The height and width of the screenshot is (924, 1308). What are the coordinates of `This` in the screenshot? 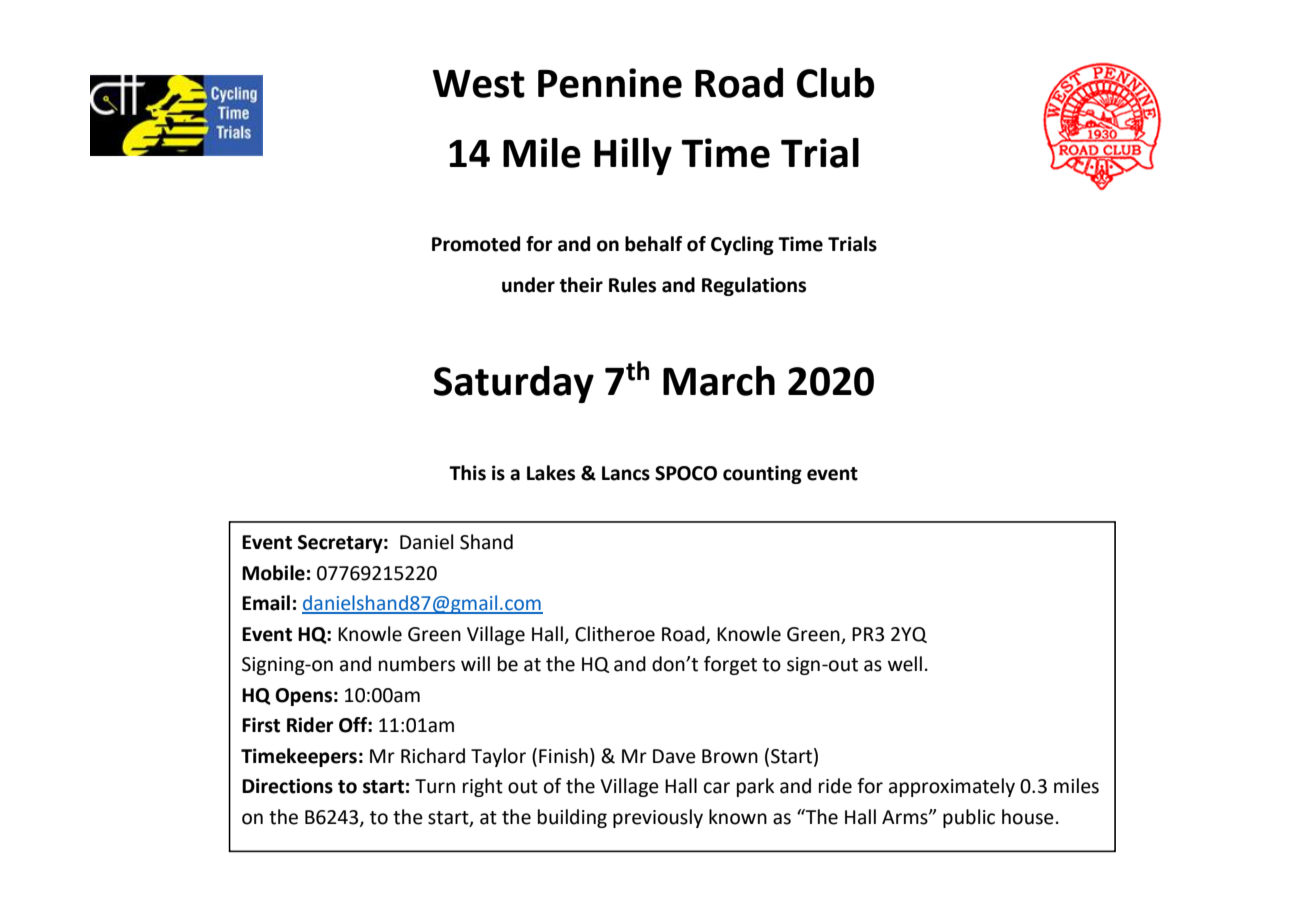 It's located at (467, 473).
